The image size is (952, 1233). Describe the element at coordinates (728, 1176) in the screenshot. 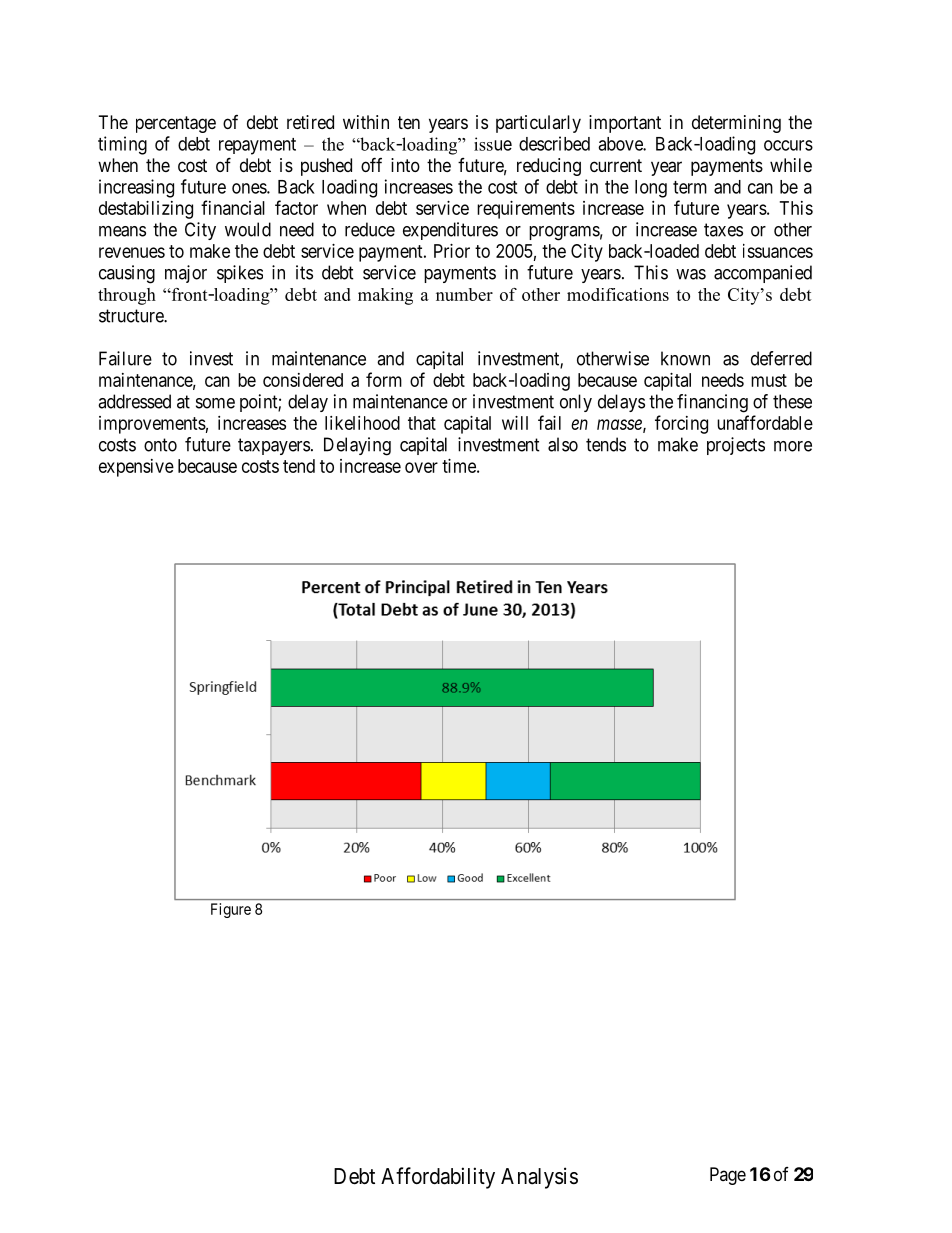

I see `Page` at that location.
